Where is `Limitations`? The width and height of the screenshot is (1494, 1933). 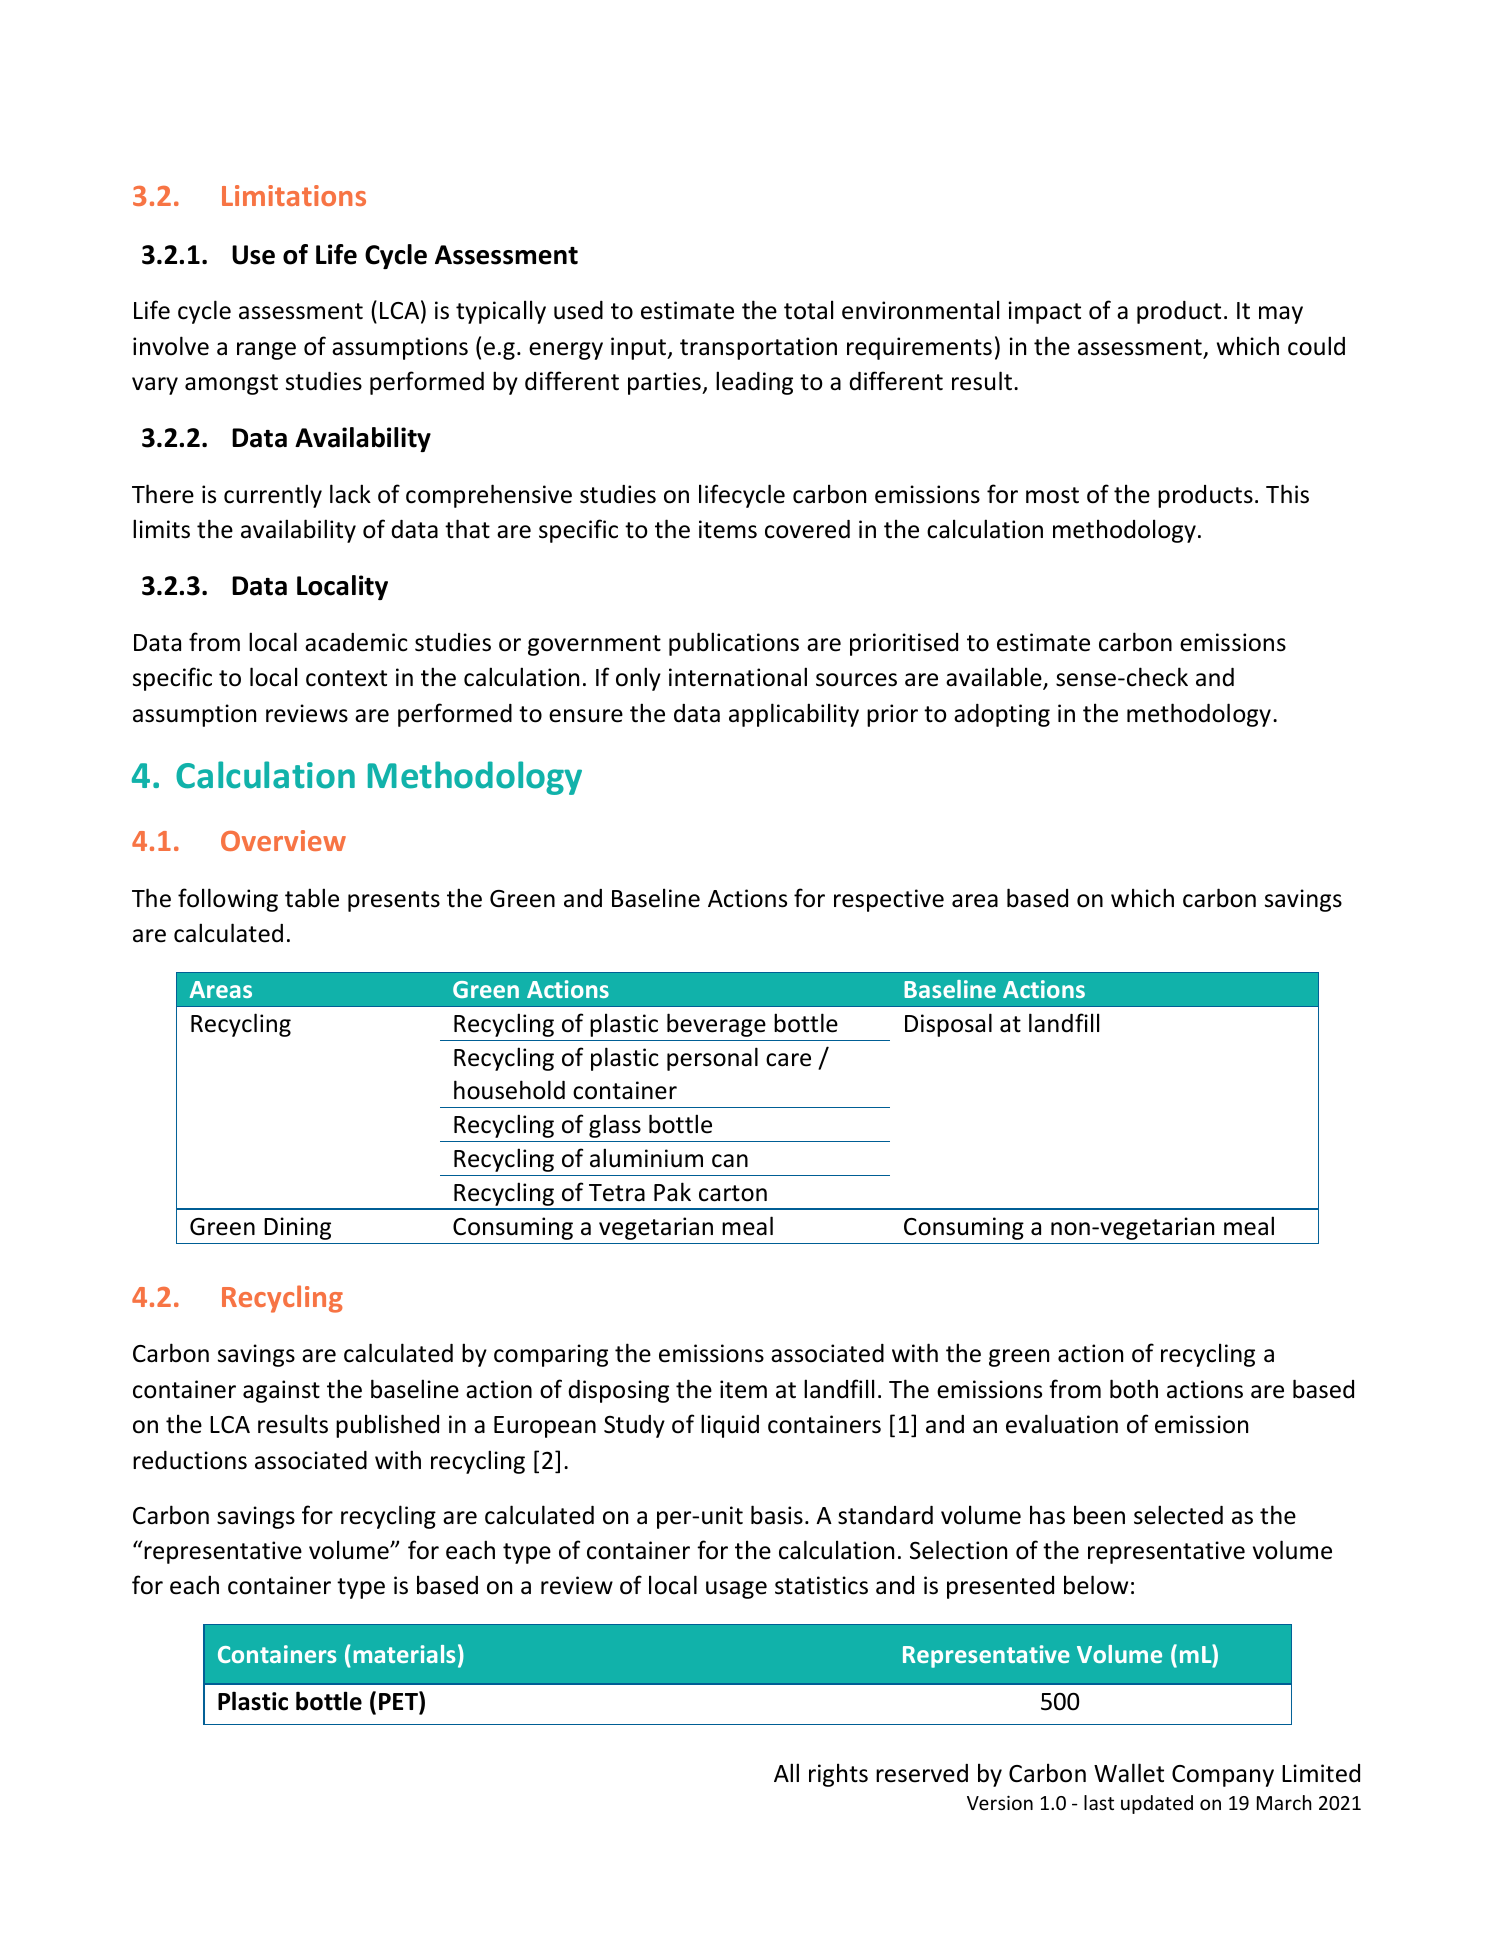 Limitations is located at coordinates (294, 195).
